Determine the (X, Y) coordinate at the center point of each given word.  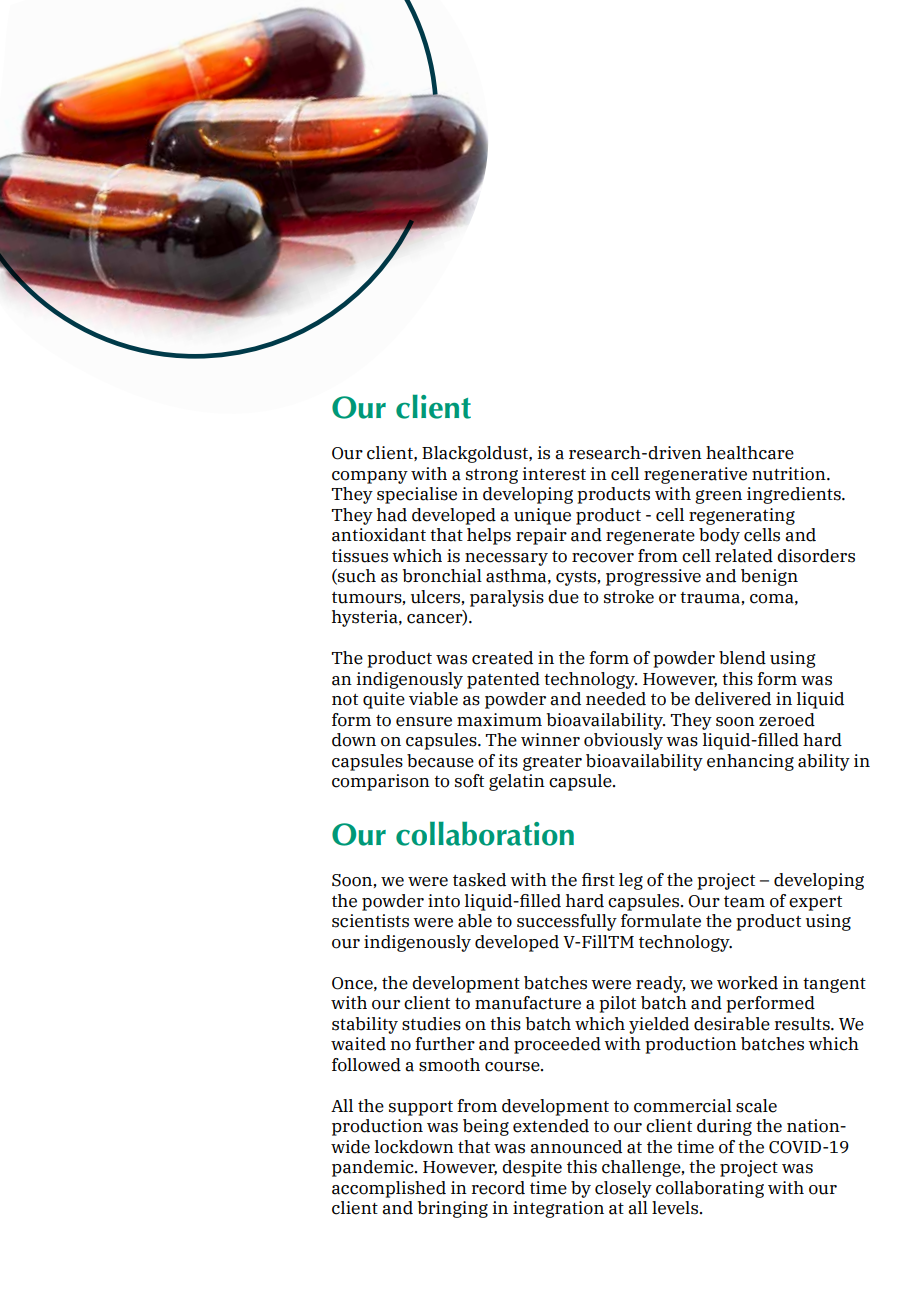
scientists (370, 921)
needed (616, 699)
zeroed (787, 720)
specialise (417, 495)
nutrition (790, 474)
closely (623, 1189)
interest (554, 474)
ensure (424, 722)
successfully (567, 922)
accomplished (389, 1189)
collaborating (710, 1189)
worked (747, 983)
